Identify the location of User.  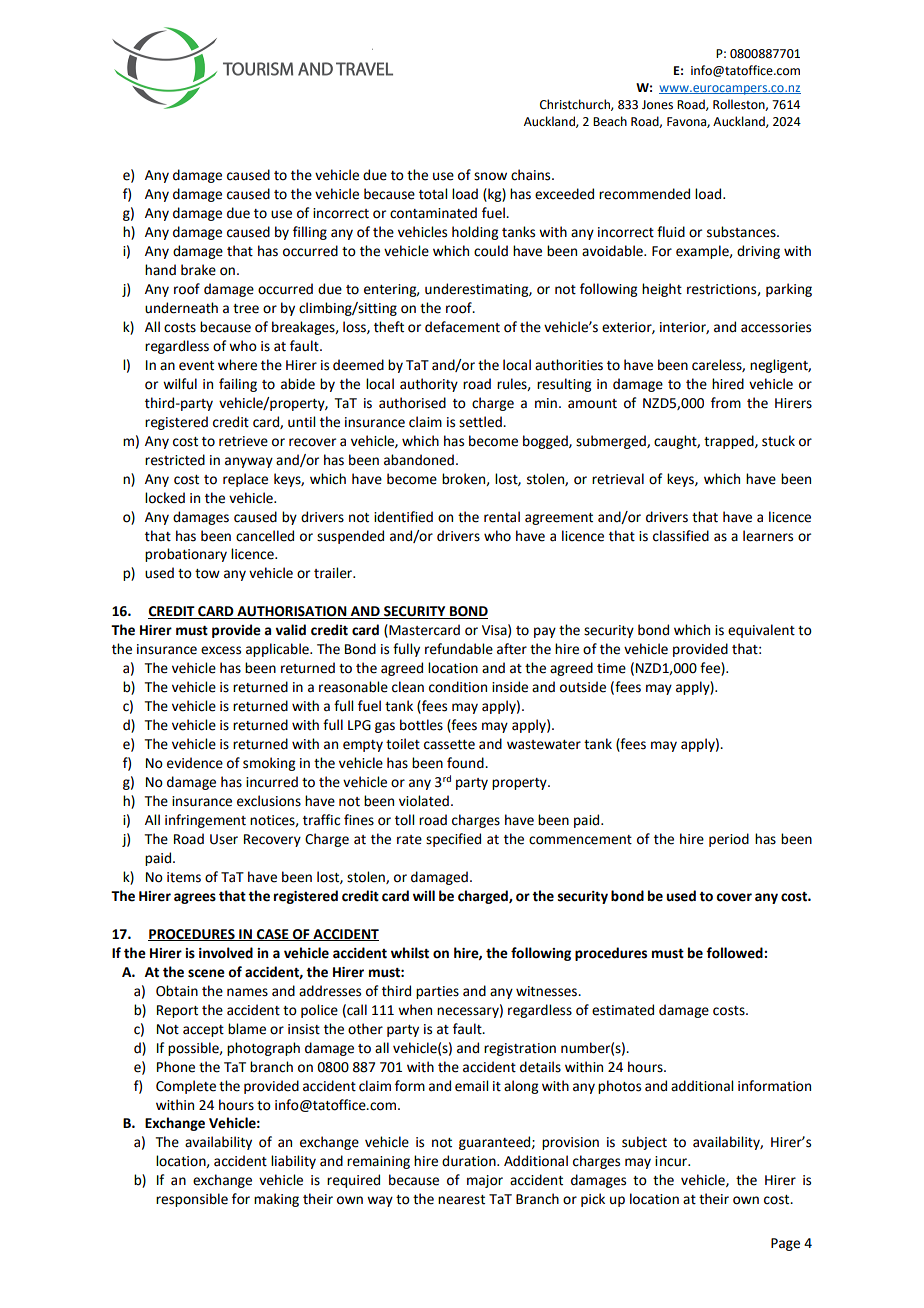
(224, 839).
